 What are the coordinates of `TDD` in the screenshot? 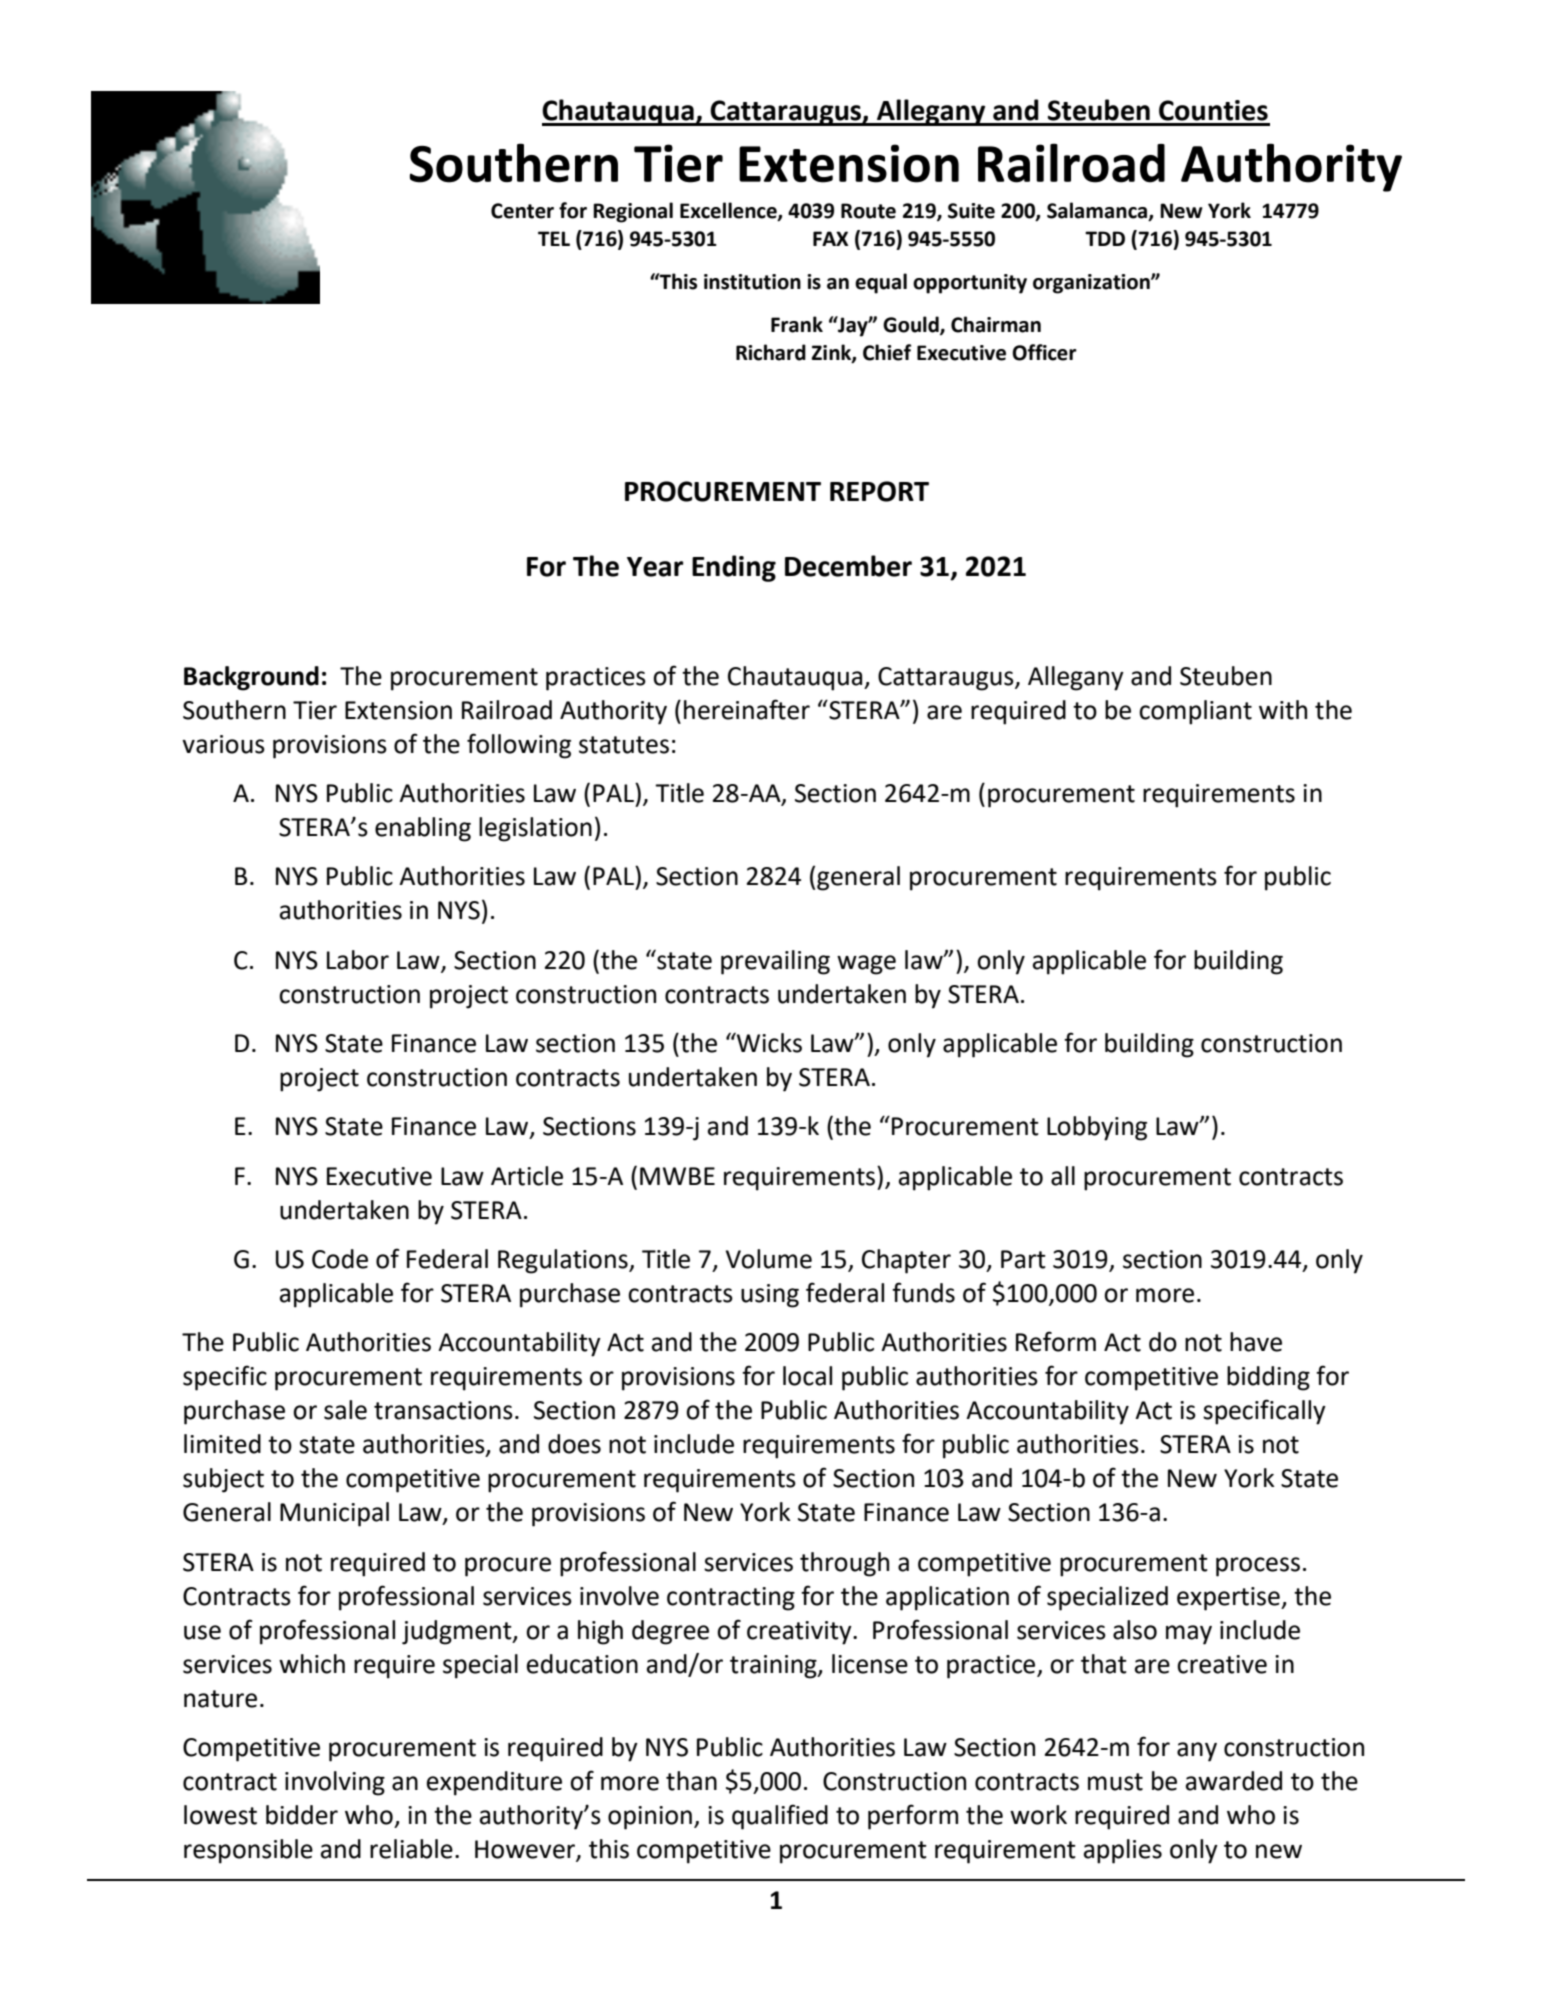 It's located at (1105, 238).
